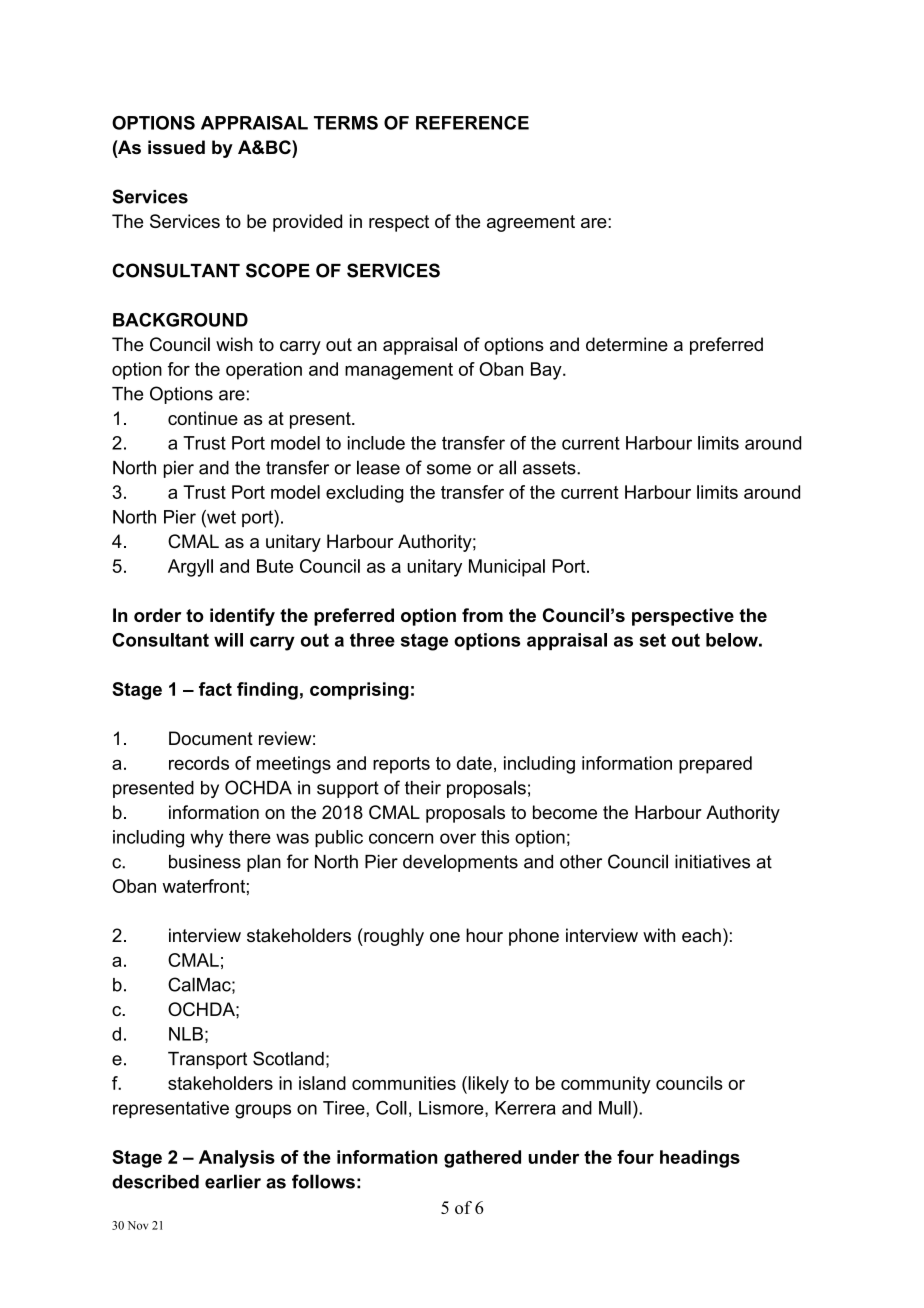 The image size is (924, 1308). I want to click on some, so click(449, 469).
